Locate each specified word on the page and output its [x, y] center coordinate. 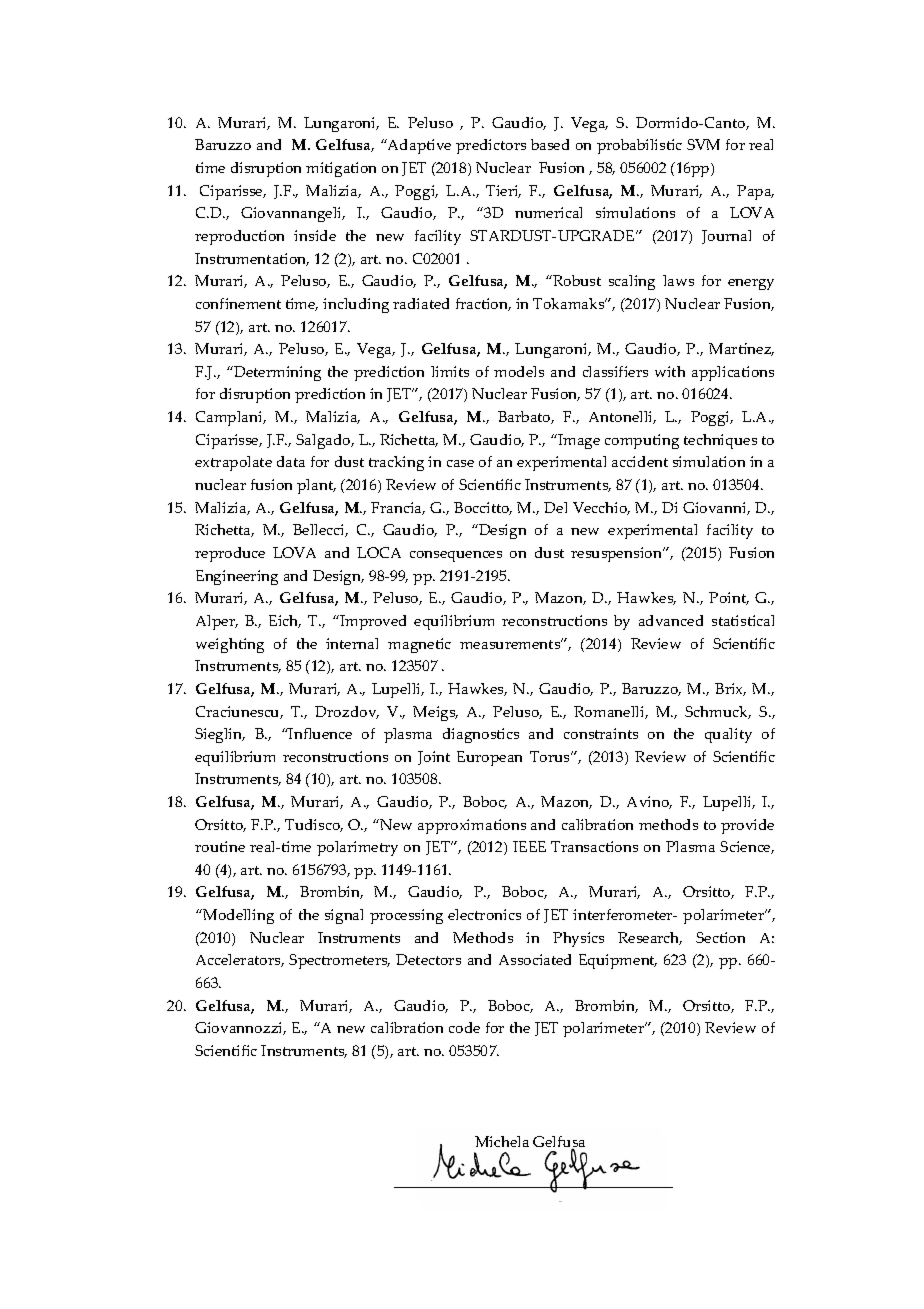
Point [729, 598]
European [489, 758]
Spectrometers [339, 961]
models [519, 371]
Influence [319, 733]
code [464, 1027]
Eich [285, 621]
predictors [491, 146]
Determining [276, 373]
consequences [456, 556]
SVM [703, 144]
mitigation [341, 169]
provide [747, 826]
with [670, 371]
